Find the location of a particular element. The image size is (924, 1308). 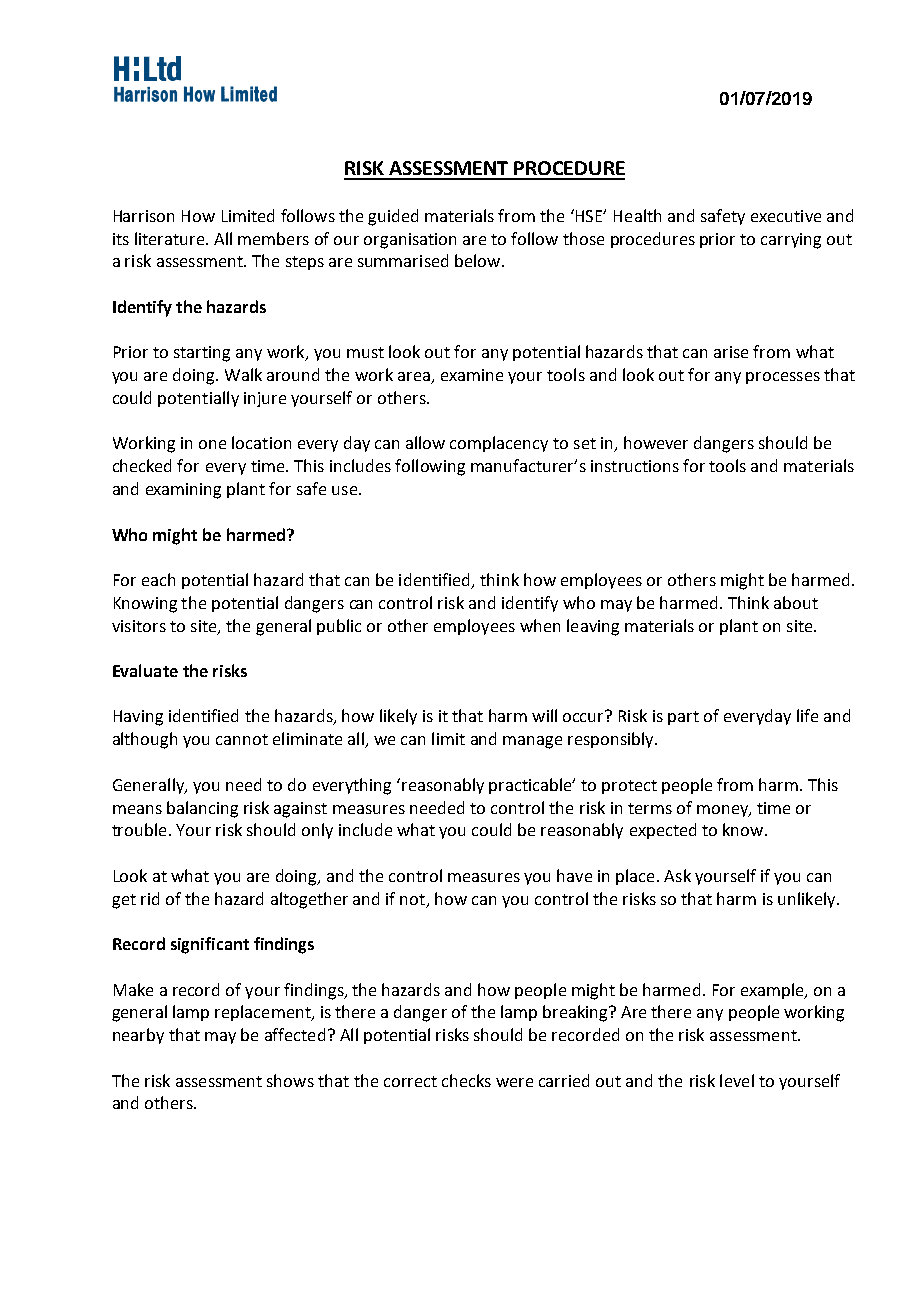

injure is located at coordinates (265, 399).
